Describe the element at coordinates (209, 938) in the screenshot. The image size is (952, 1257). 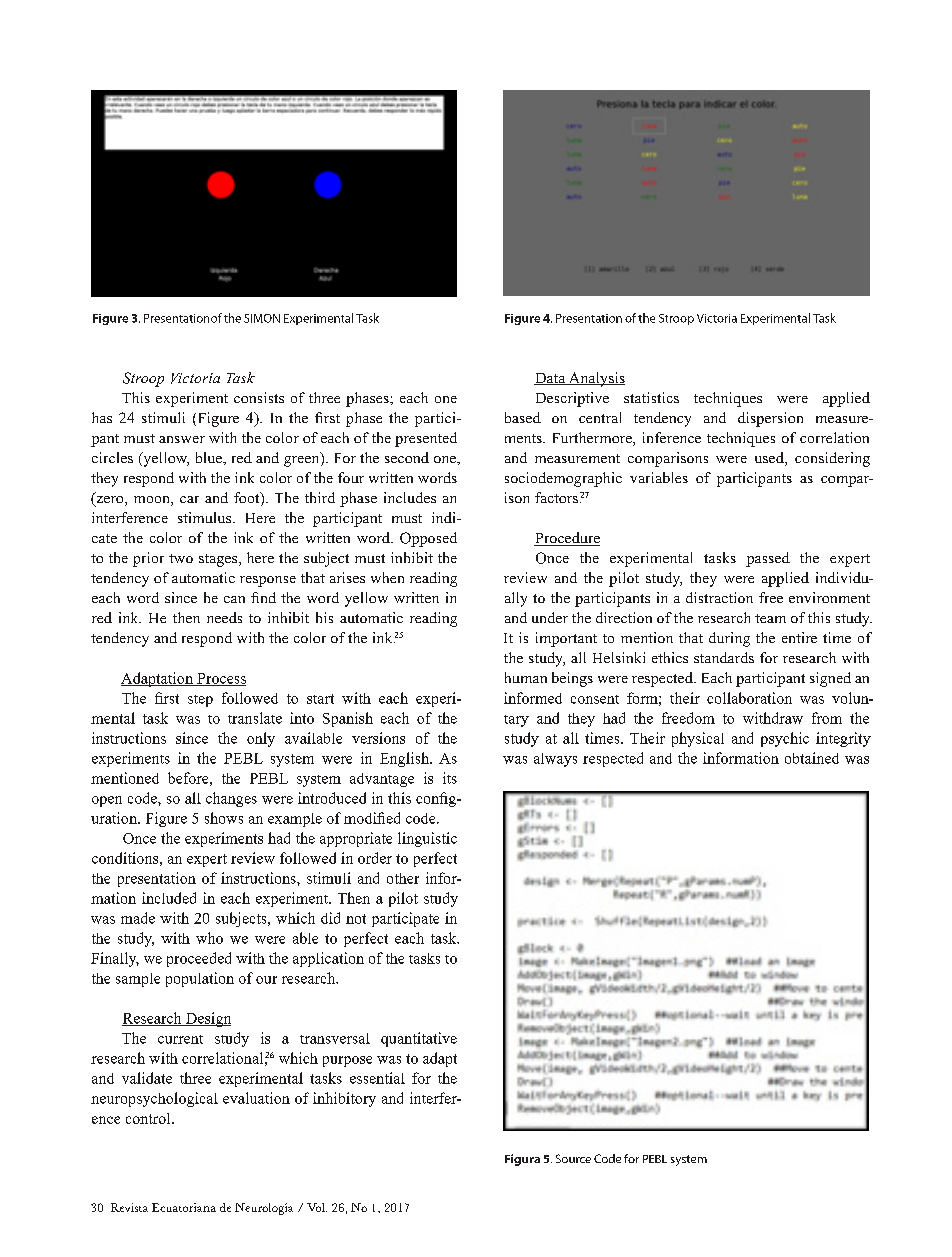
I see `who` at that location.
